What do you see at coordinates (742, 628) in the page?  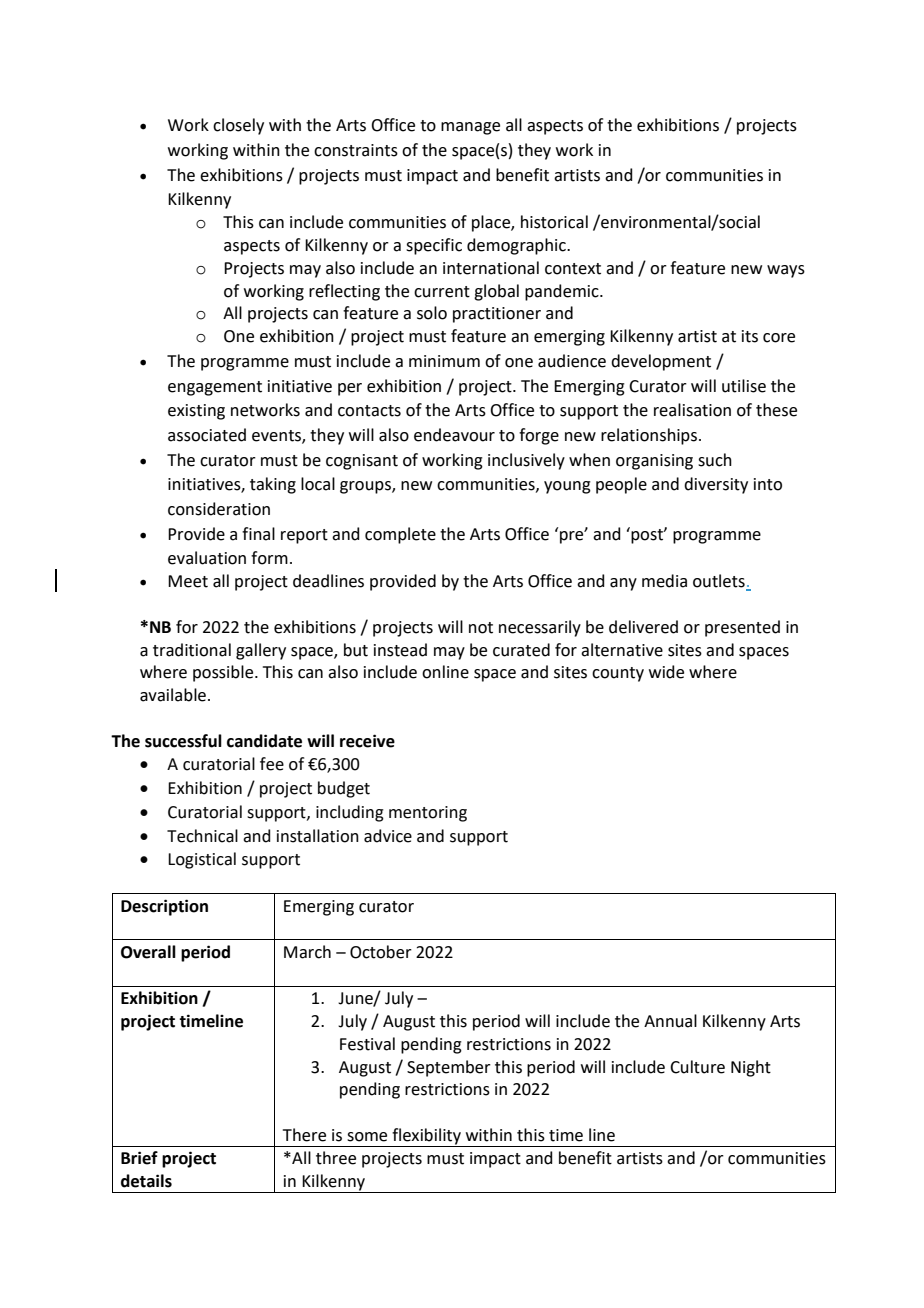 I see `presented` at bounding box center [742, 628].
